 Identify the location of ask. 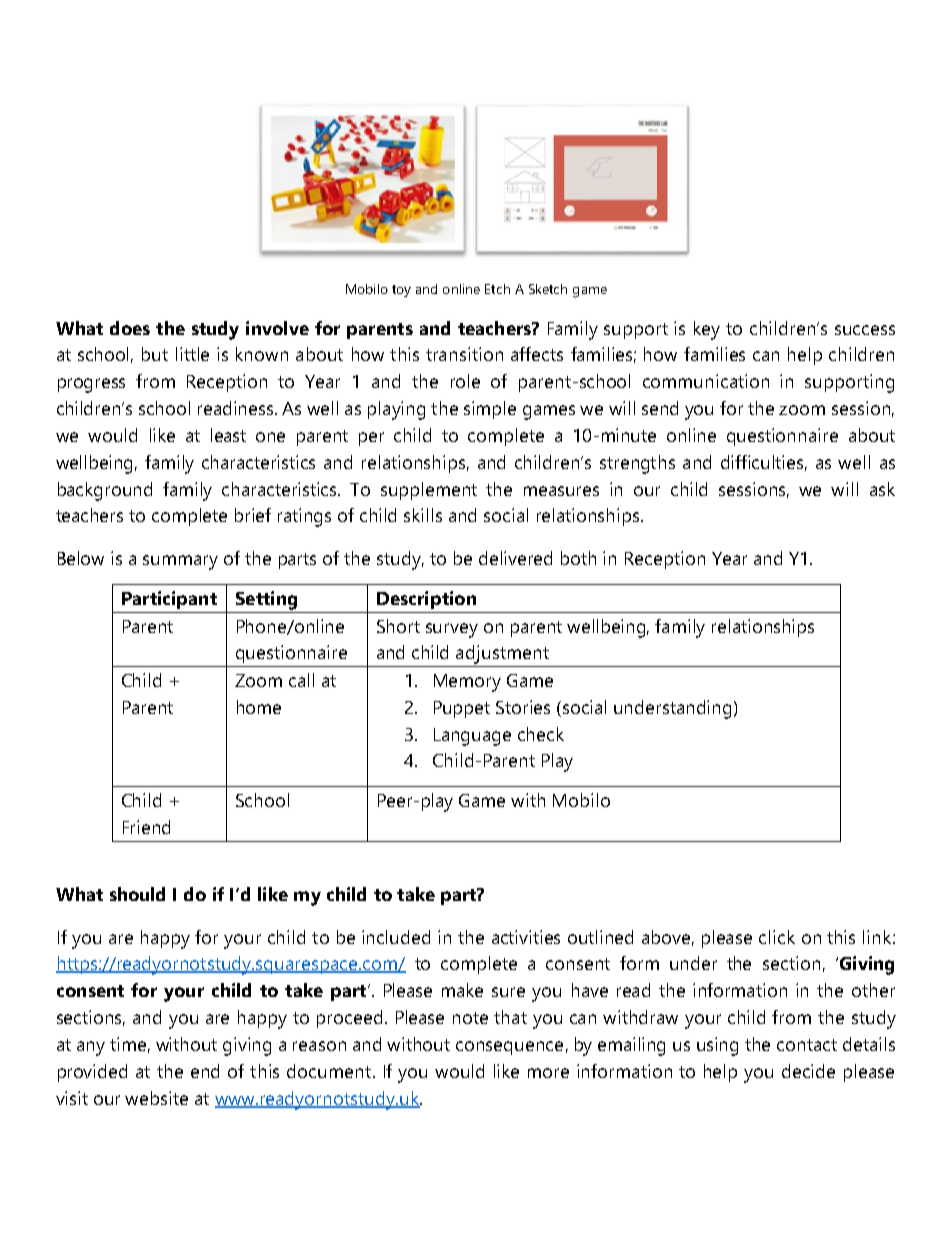
(882, 489).
